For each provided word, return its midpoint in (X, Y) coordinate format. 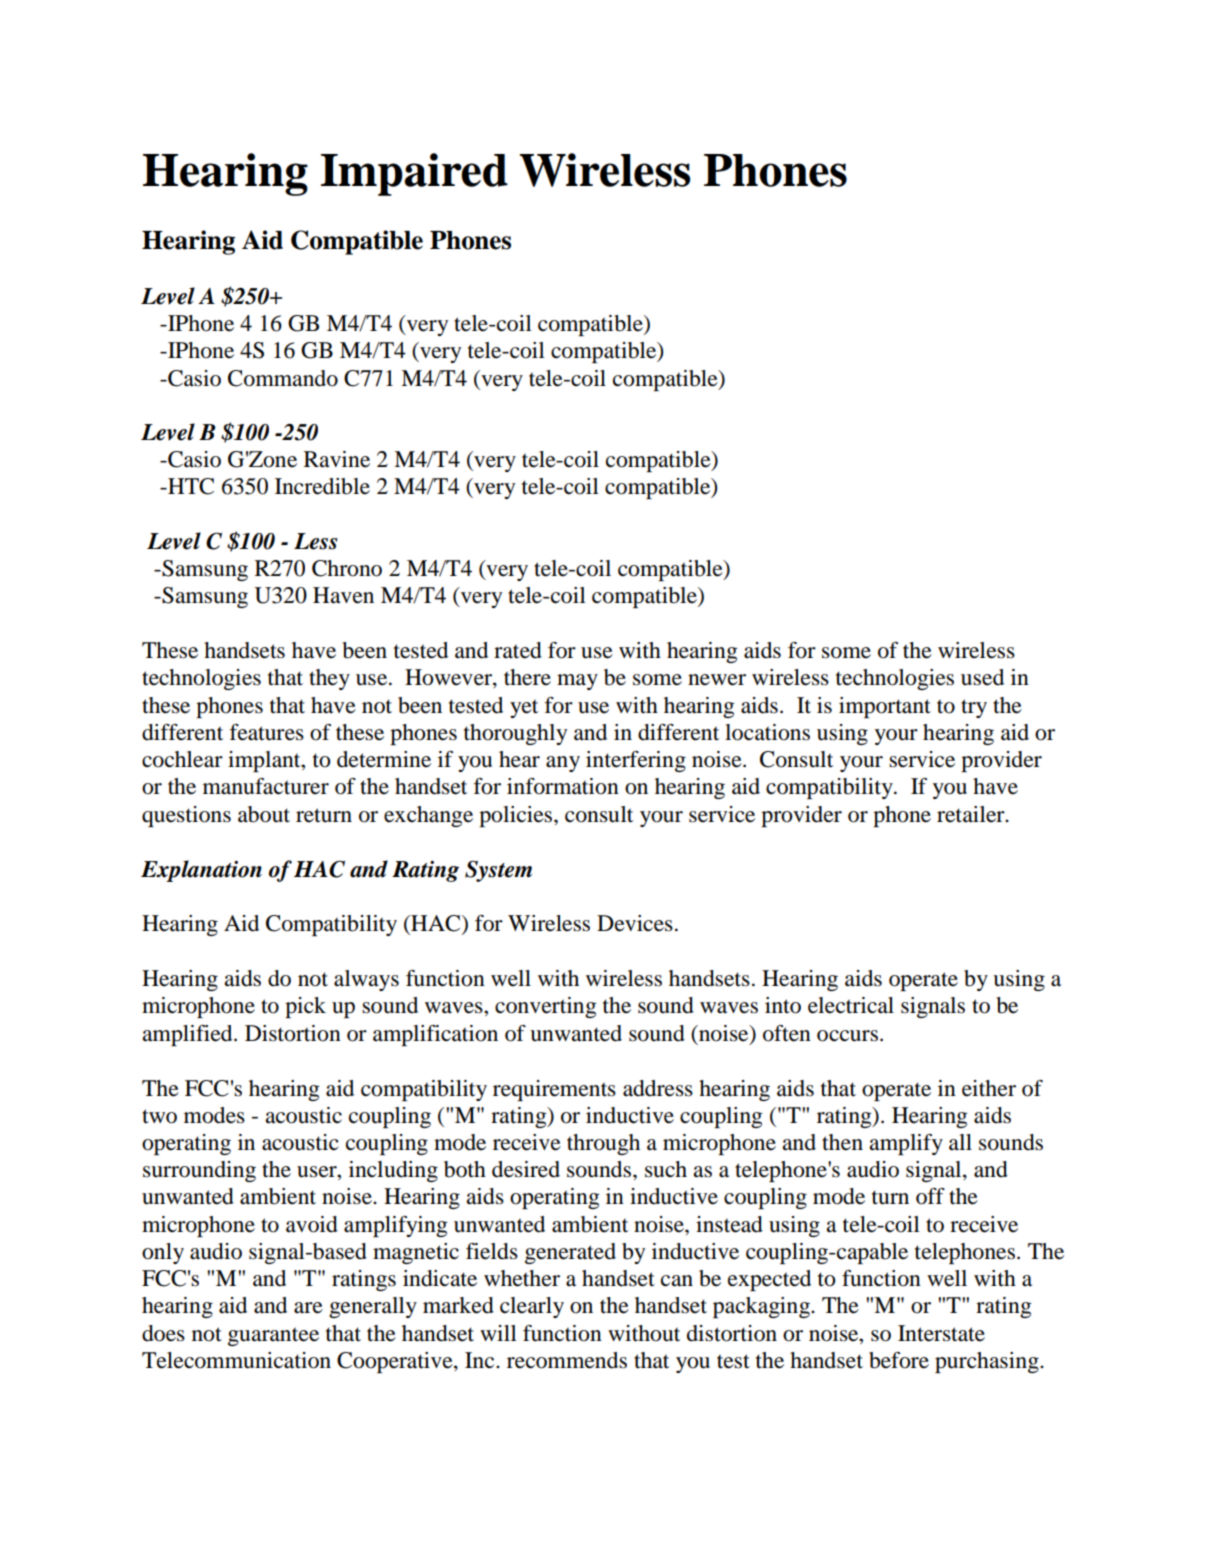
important (885, 707)
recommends (567, 1360)
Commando (283, 378)
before (899, 1360)
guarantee (273, 1337)
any (563, 764)
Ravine (337, 459)
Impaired (414, 174)
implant (265, 761)
